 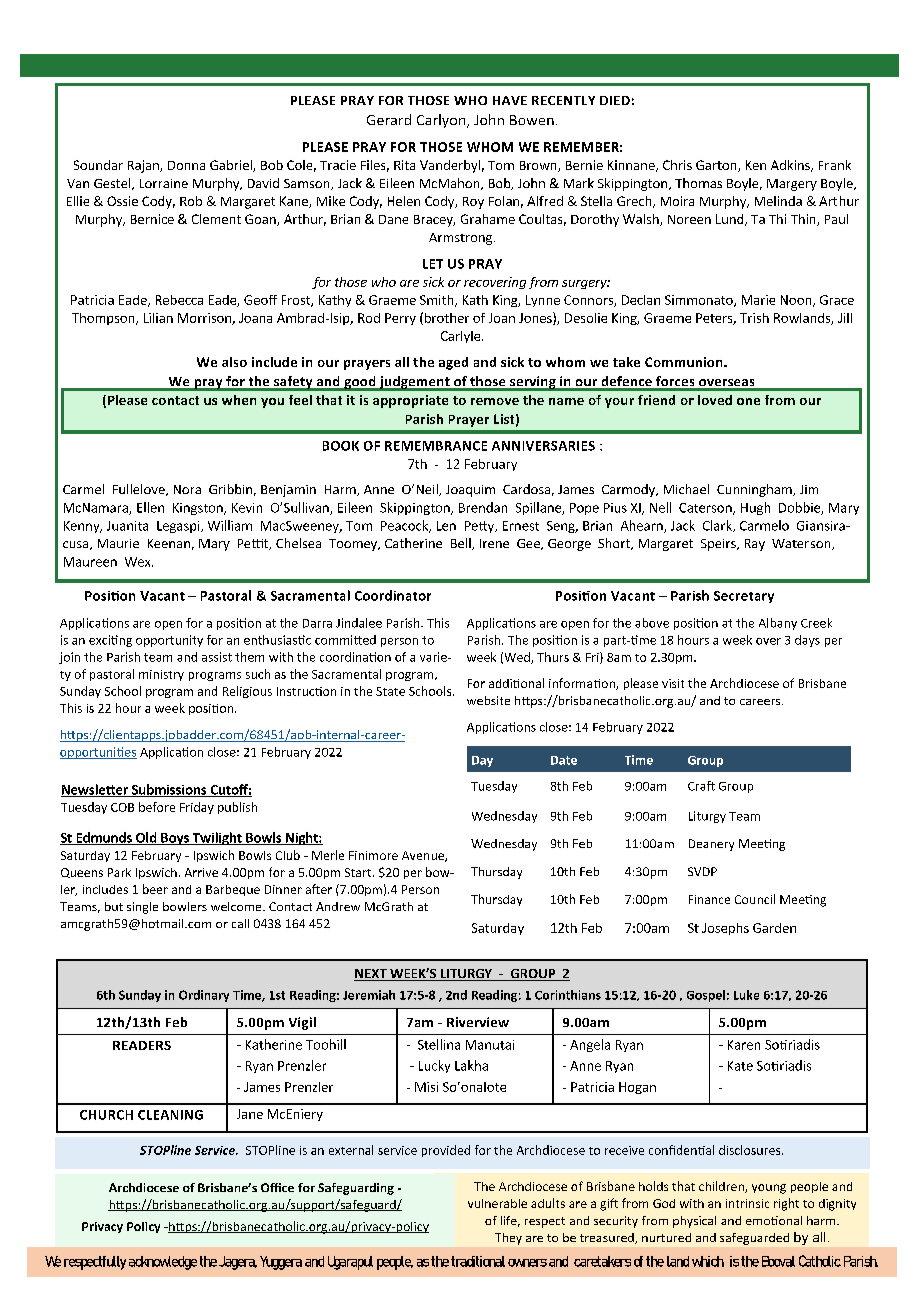 I want to click on Carlyon, so click(x=442, y=121).
